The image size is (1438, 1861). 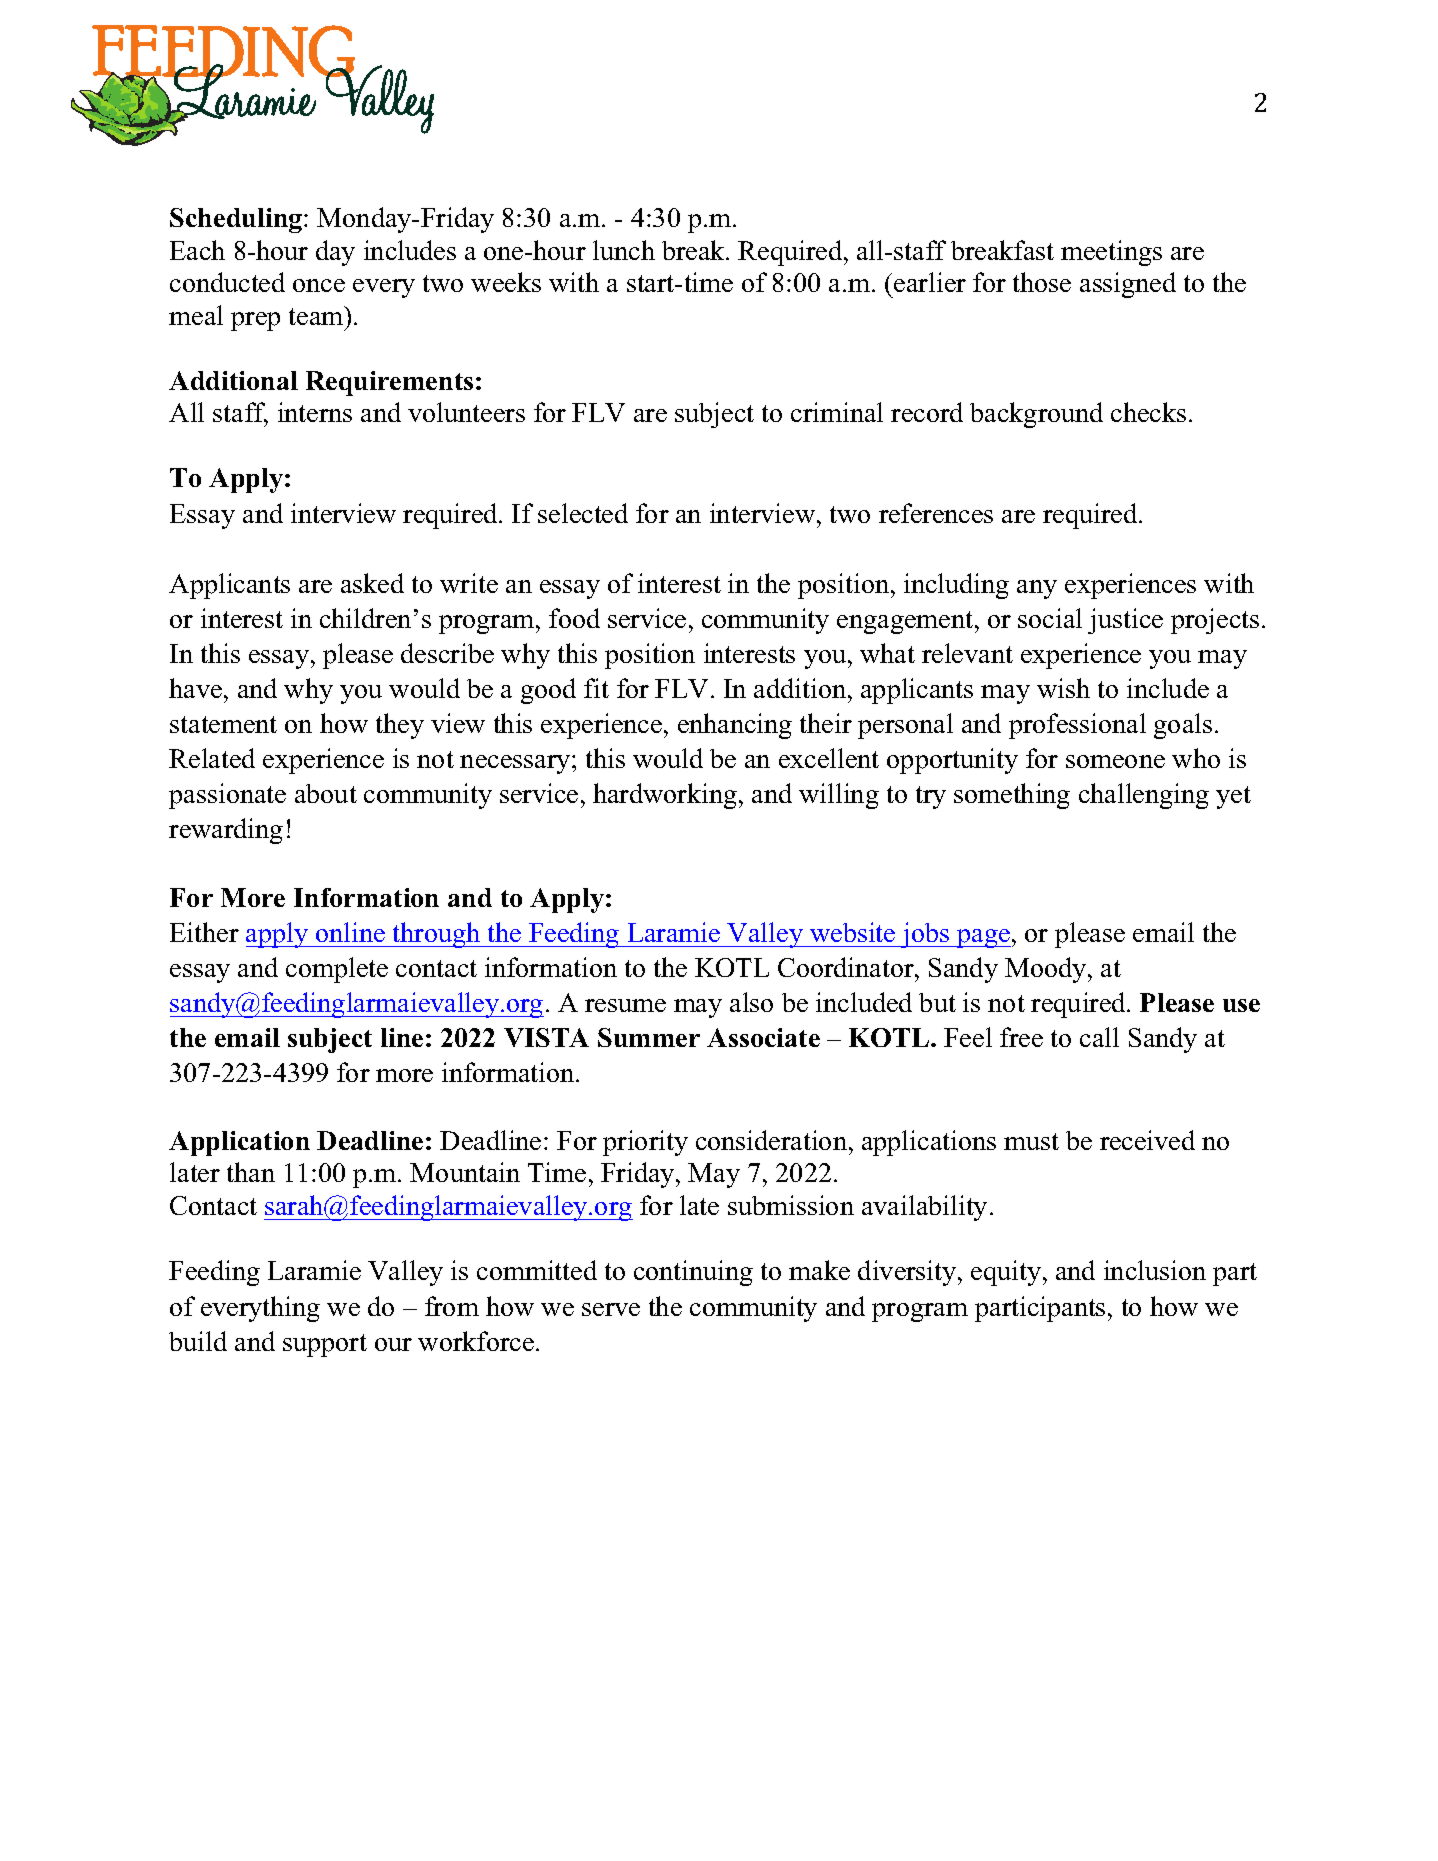 What do you see at coordinates (372, 583) in the screenshot?
I see `asked` at bounding box center [372, 583].
